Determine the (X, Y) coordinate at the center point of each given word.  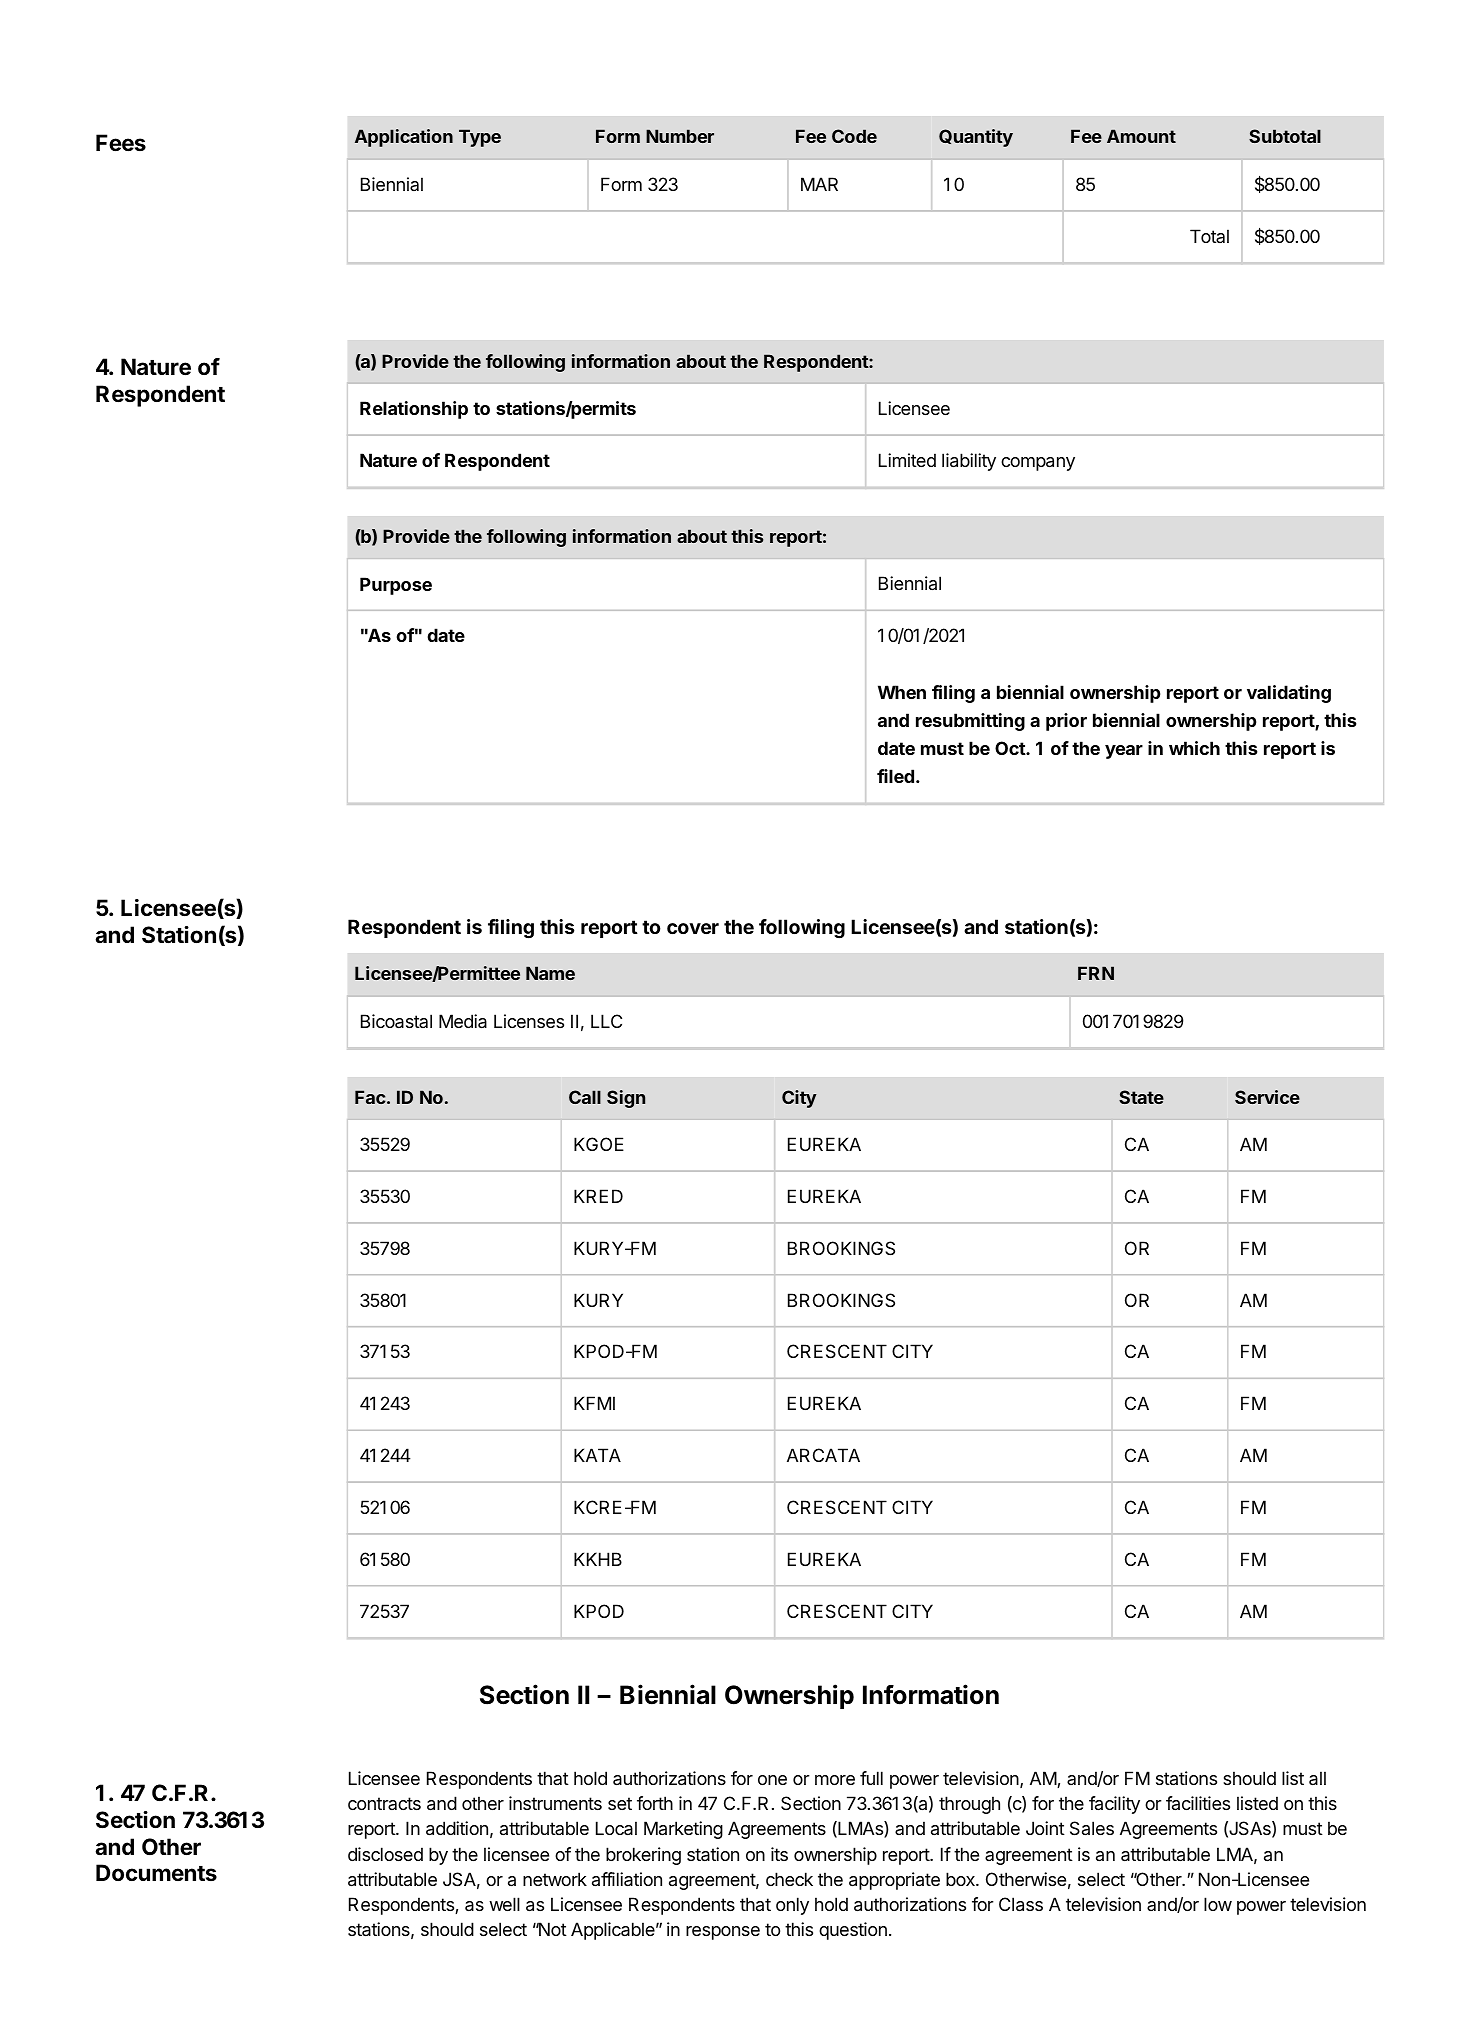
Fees (121, 143)
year (1124, 752)
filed (895, 776)
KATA (597, 1455)
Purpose (396, 586)
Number (680, 136)
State (1141, 1097)
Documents (156, 1872)
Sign (626, 1099)
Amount (1141, 136)
